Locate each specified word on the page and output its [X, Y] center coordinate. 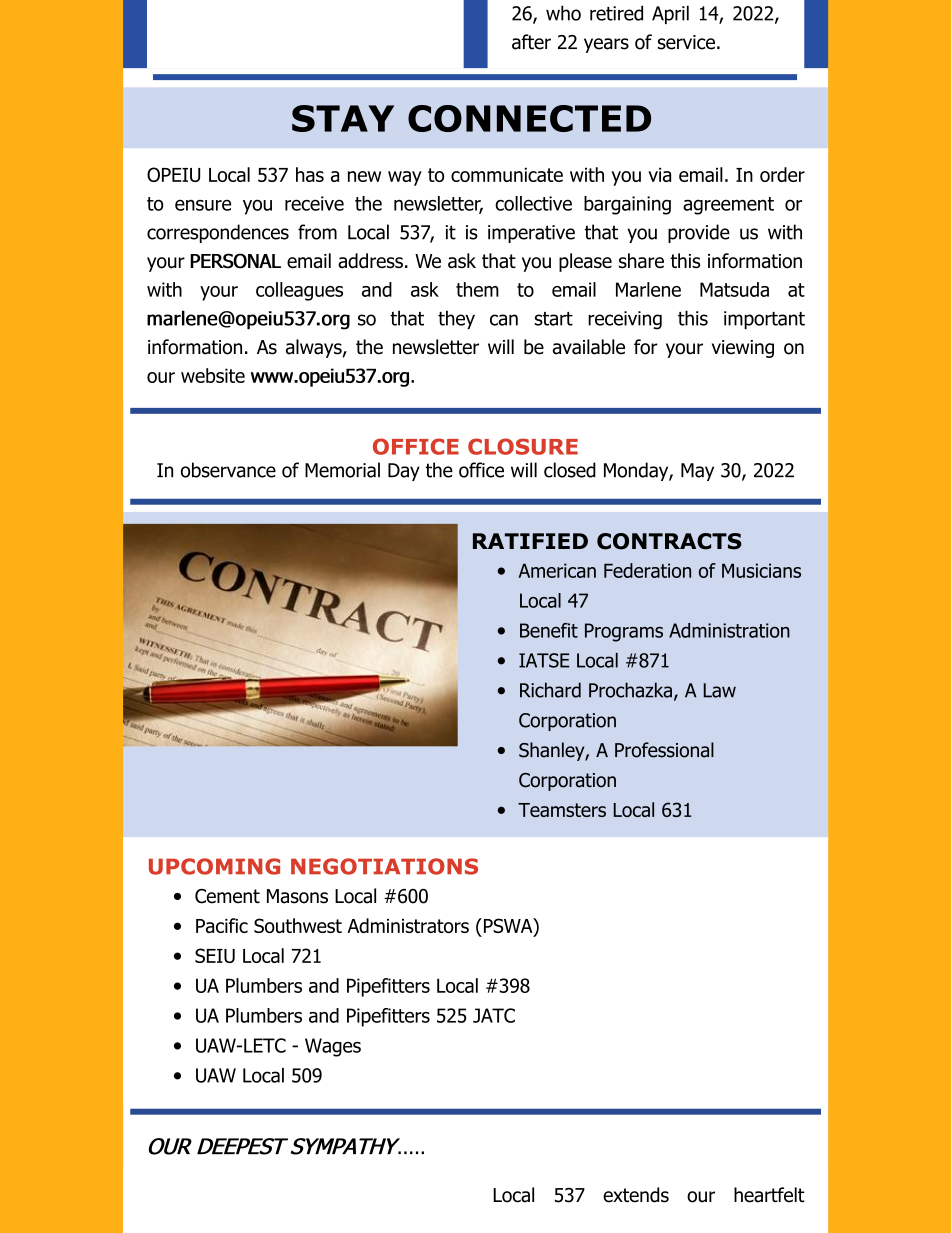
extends [636, 1195]
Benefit [549, 630]
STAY [343, 118]
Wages [333, 1047]
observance [228, 470]
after [531, 42]
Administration [729, 630]
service [686, 42]
